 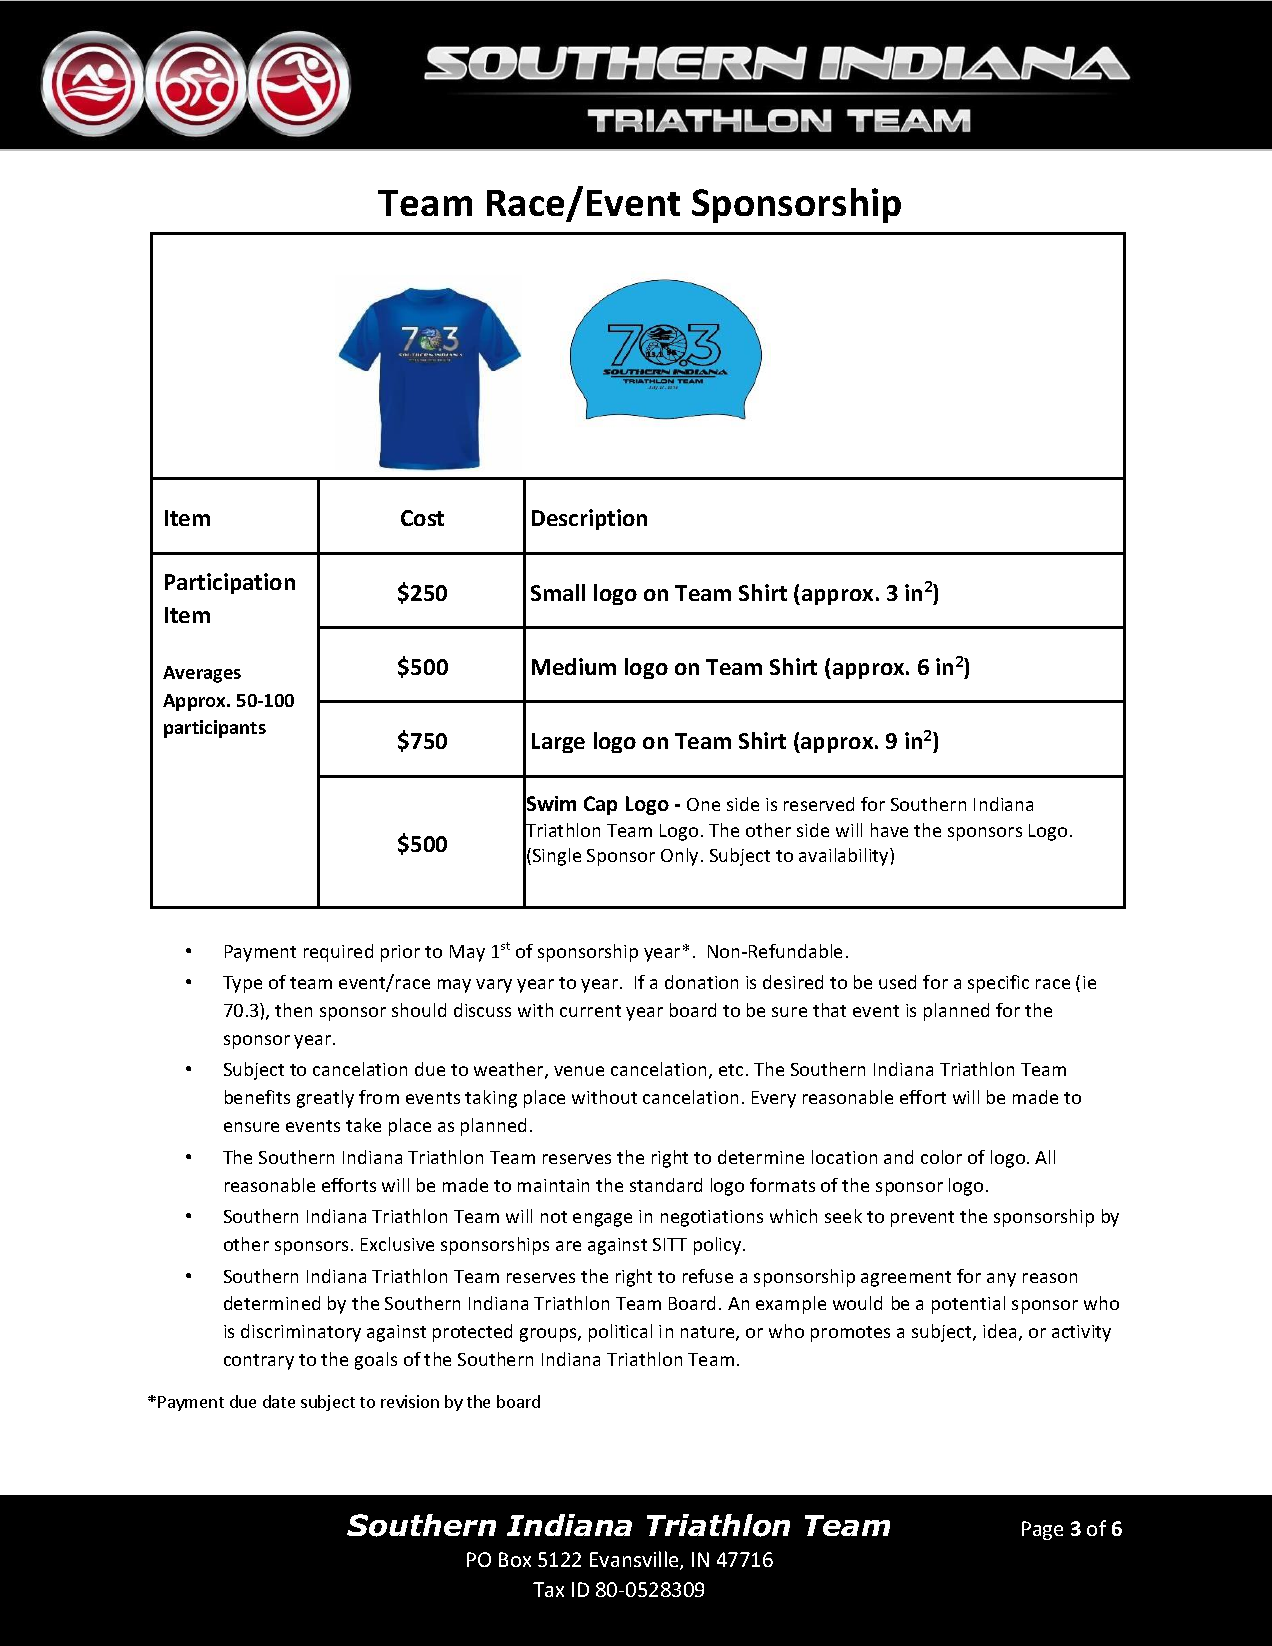 What do you see at coordinates (620, 1333) in the screenshot?
I see `political` at bounding box center [620, 1333].
